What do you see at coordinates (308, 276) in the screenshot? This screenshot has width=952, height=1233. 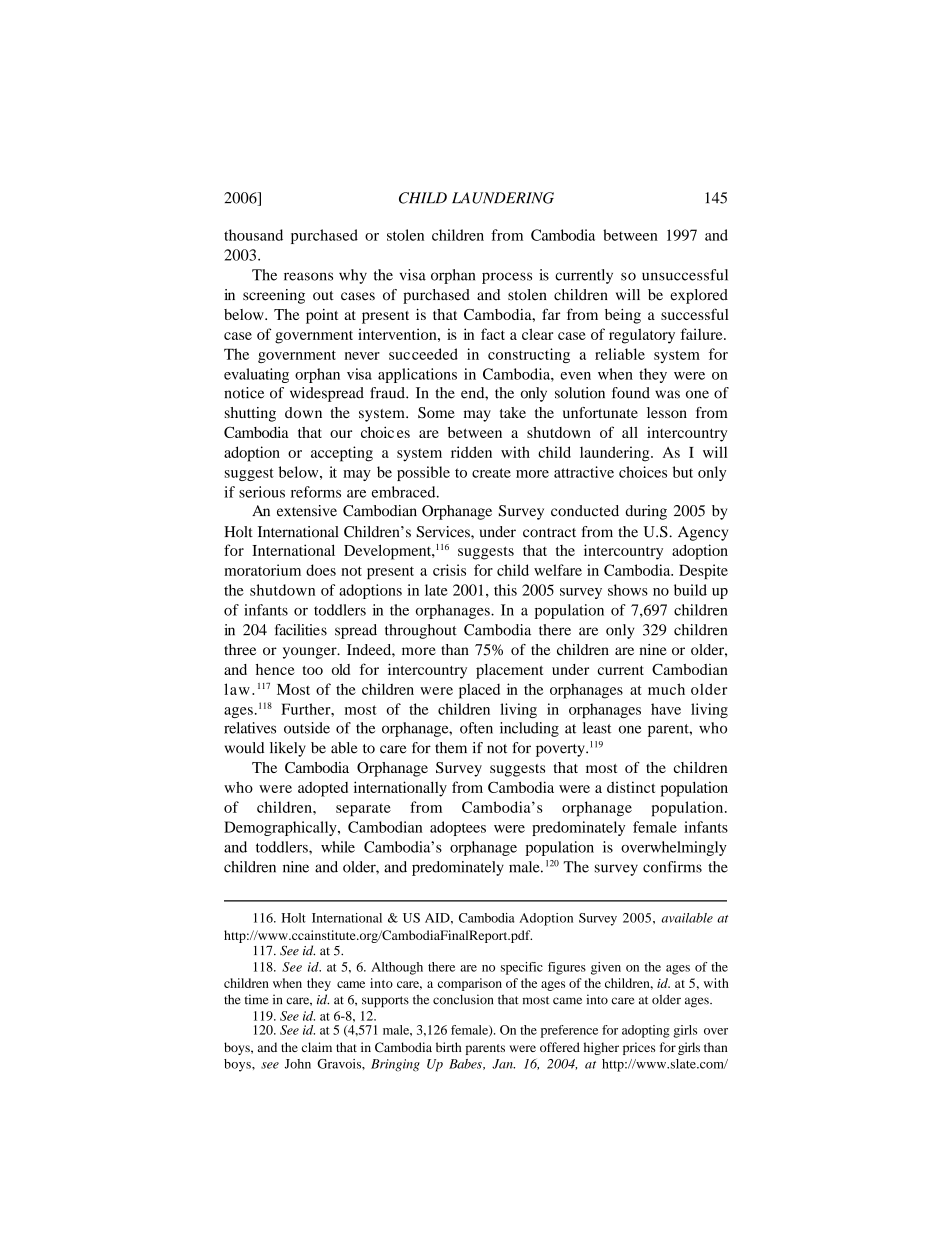 I see `reasons` at bounding box center [308, 276].
